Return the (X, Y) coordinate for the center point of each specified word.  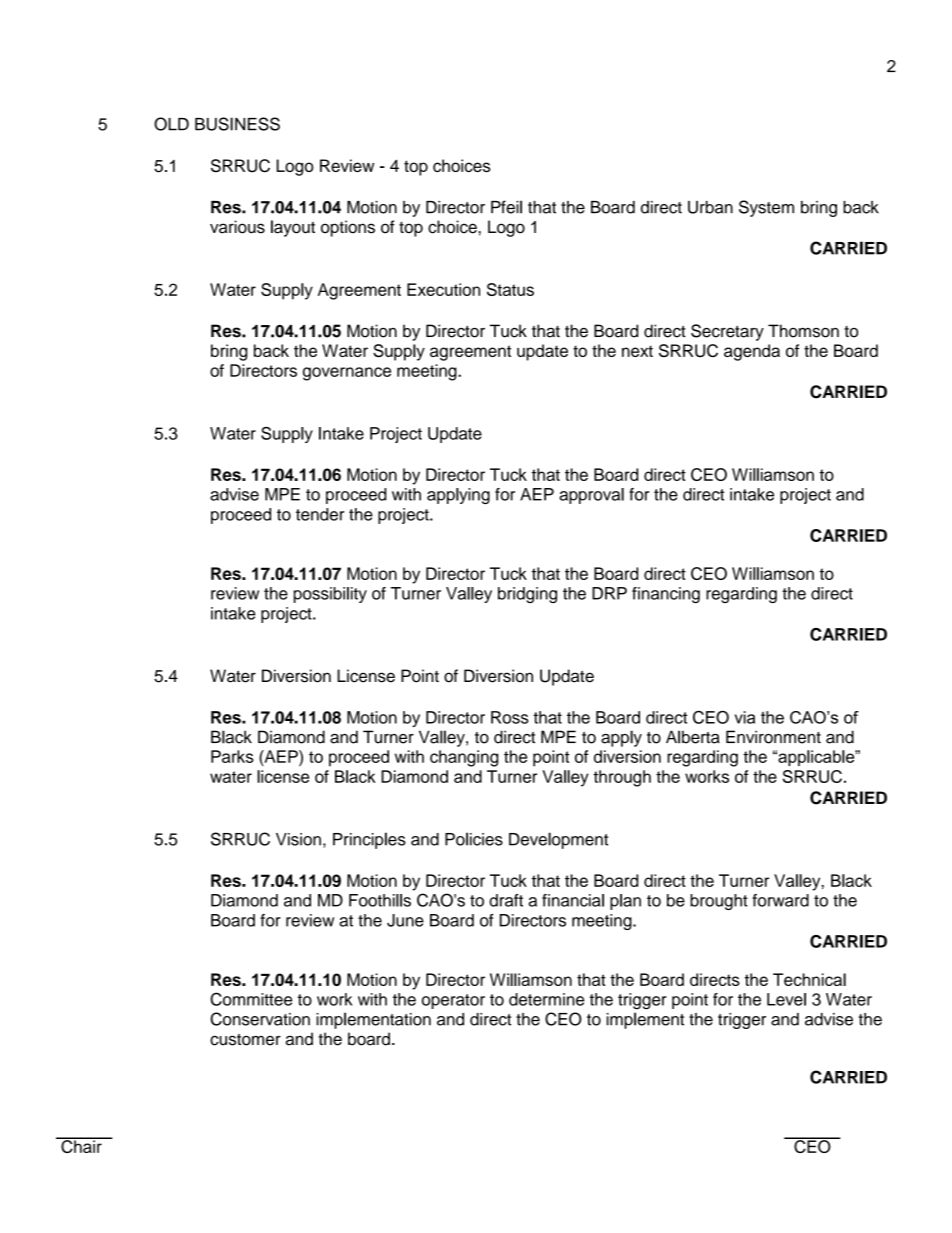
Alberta (693, 737)
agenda (752, 352)
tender (320, 514)
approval (591, 496)
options (348, 228)
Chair (81, 1145)
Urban (710, 207)
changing (464, 758)
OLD (171, 124)
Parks (232, 756)
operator (453, 1001)
